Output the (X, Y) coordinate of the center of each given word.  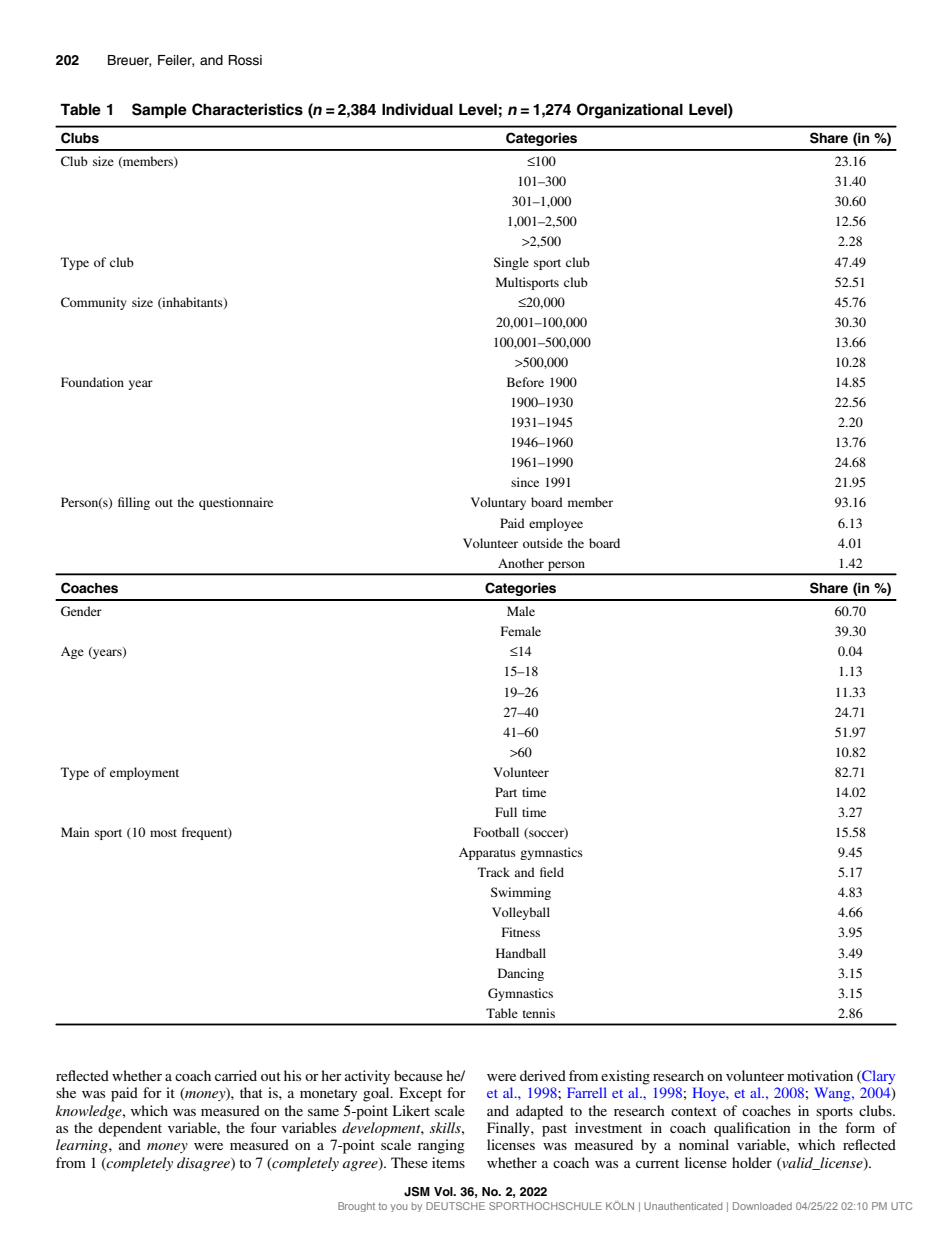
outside (543, 543)
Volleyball (521, 913)
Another (521, 563)
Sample (159, 111)
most (163, 833)
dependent (130, 1129)
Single (511, 263)
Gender (81, 611)
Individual (417, 109)
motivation (820, 1075)
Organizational (630, 111)
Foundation (92, 382)
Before (525, 382)
